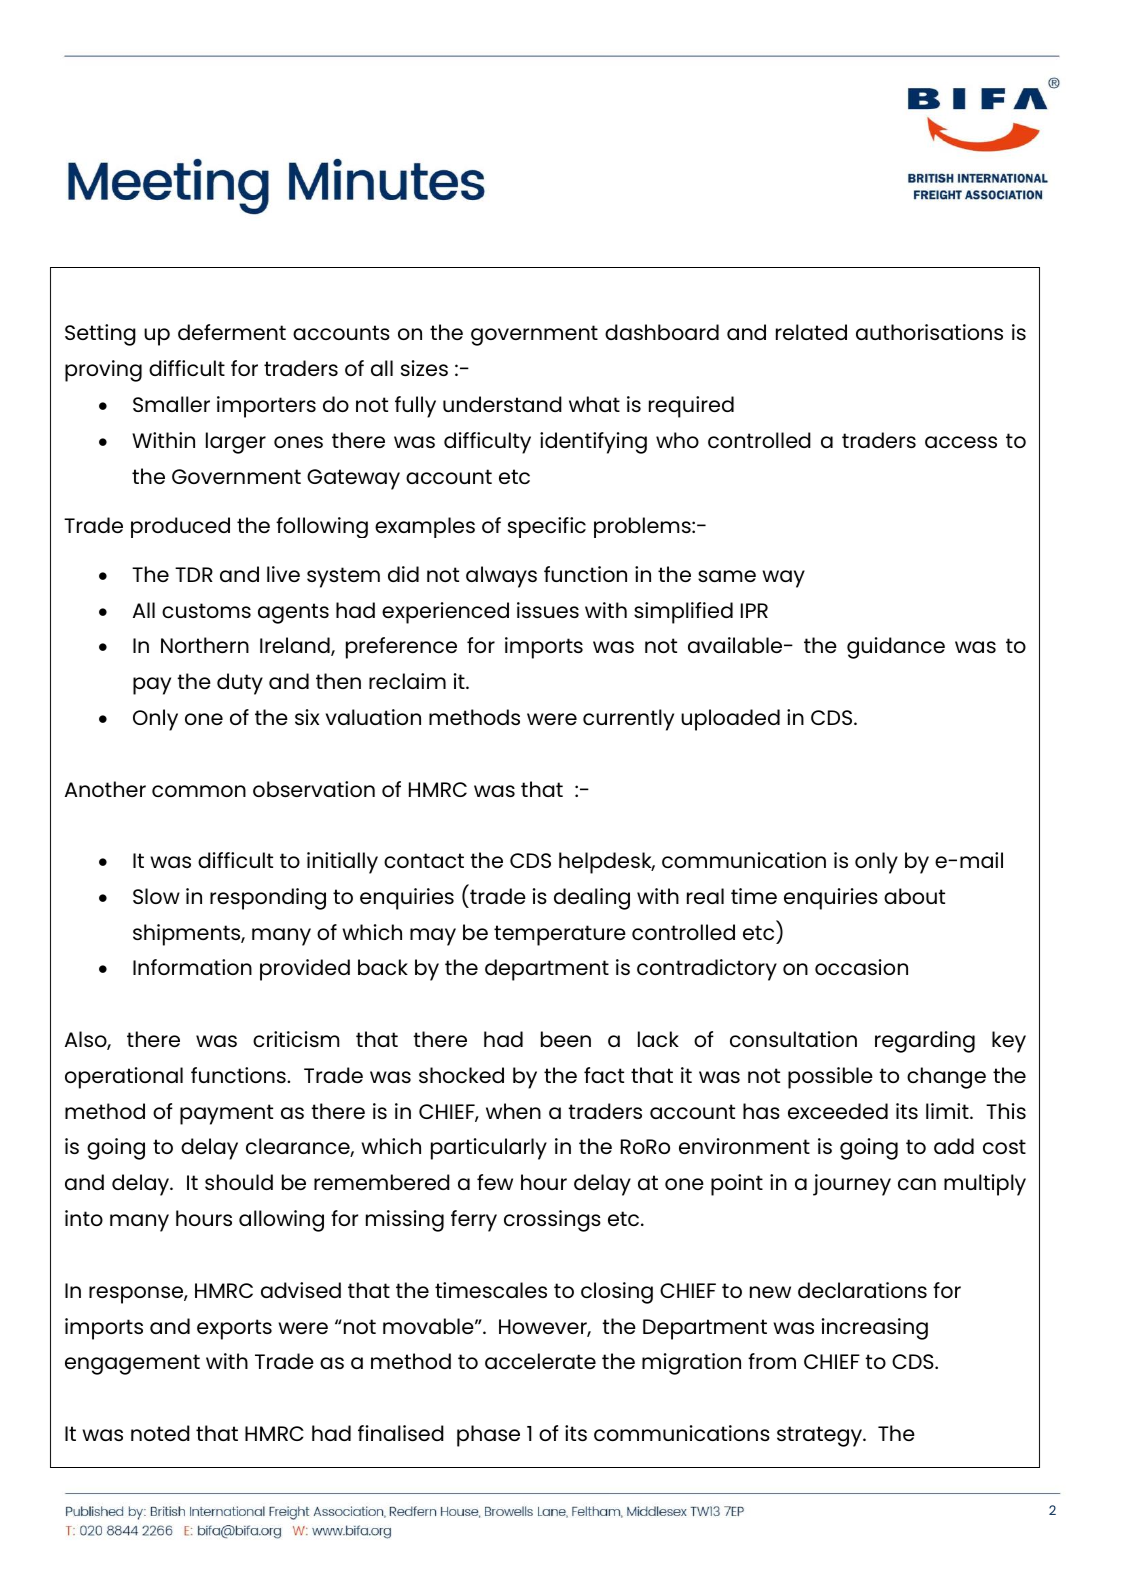 The image size is (1123, 1588). Describe the element at coordinates (502, 404) in the screenshot. I see `understand` at that location.
